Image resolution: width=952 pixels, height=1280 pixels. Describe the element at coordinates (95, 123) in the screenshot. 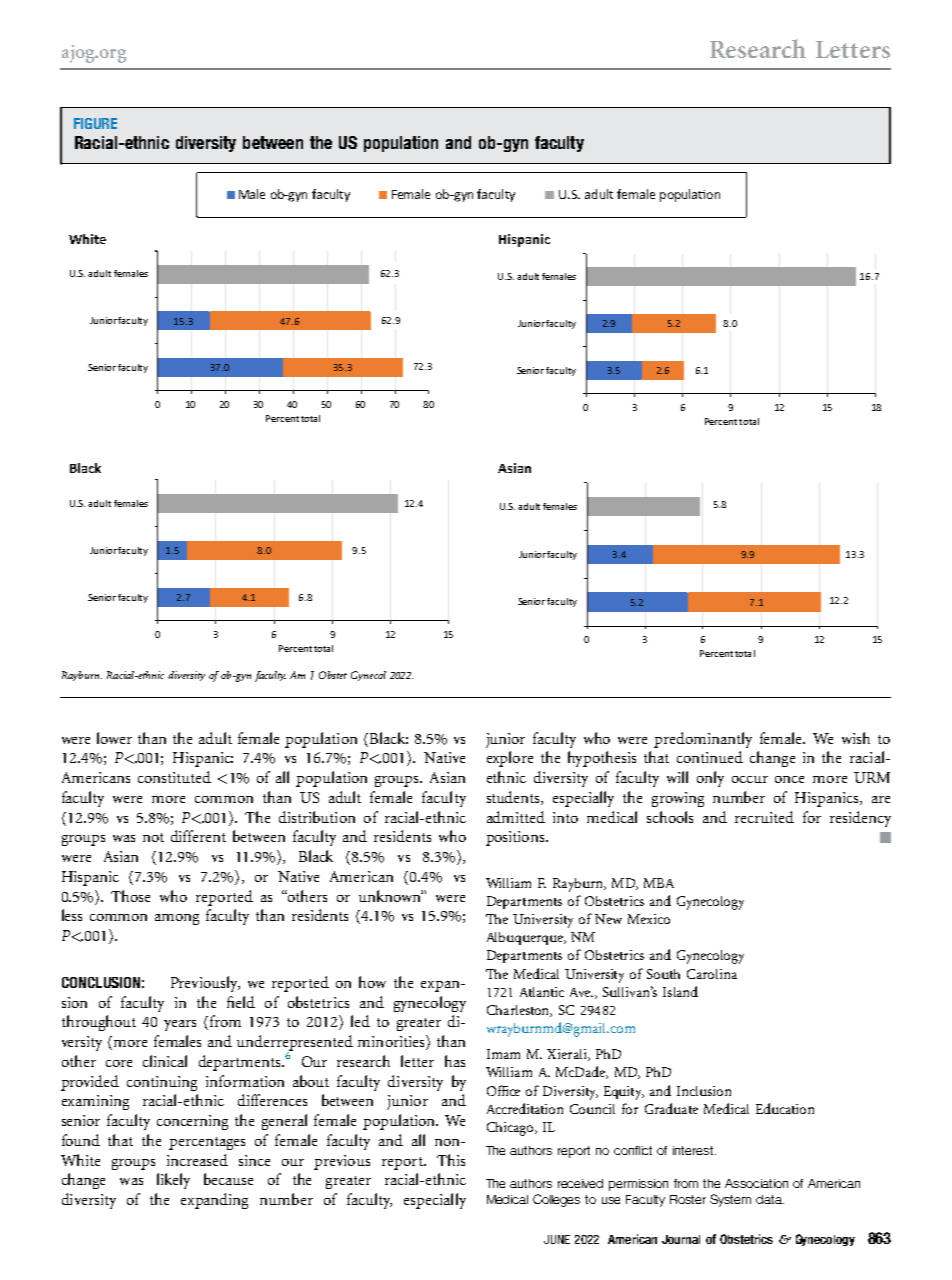

I see `FIGURE` at that location.
